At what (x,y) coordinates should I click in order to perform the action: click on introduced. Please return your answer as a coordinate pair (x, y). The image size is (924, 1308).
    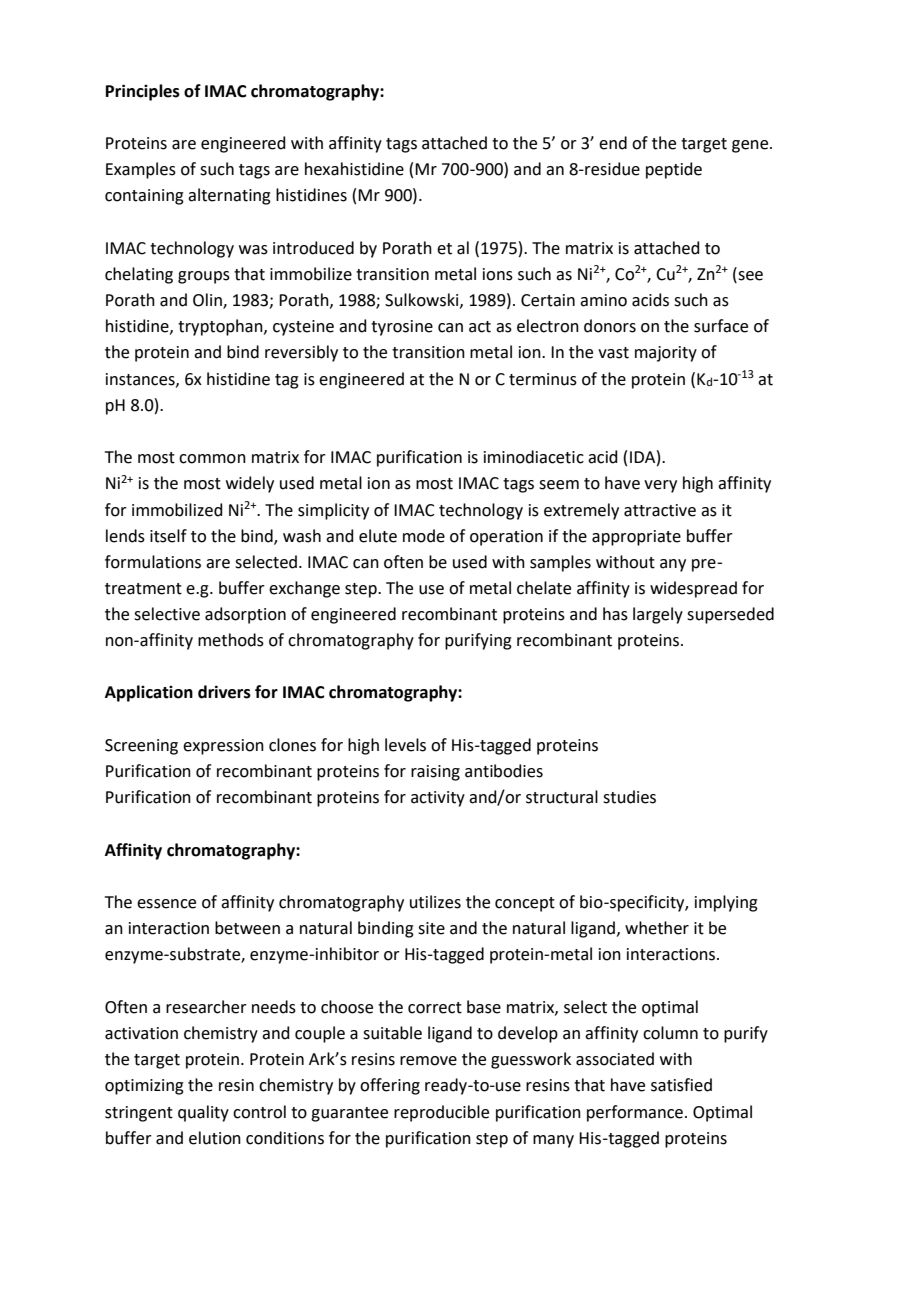
    Looking at the image, I should click on (313, 248).
